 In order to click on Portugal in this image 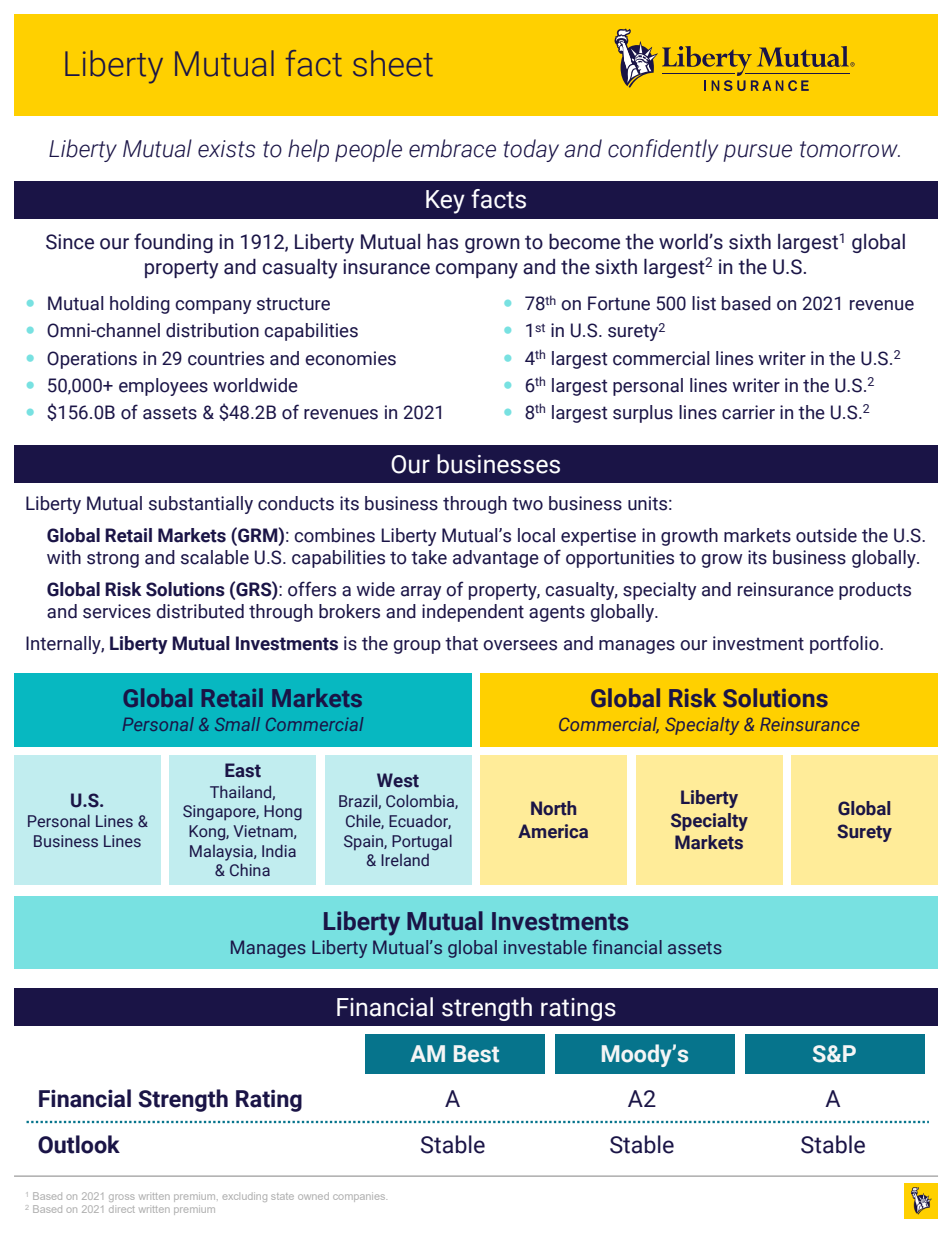, I will do `click(422, 842)`.
